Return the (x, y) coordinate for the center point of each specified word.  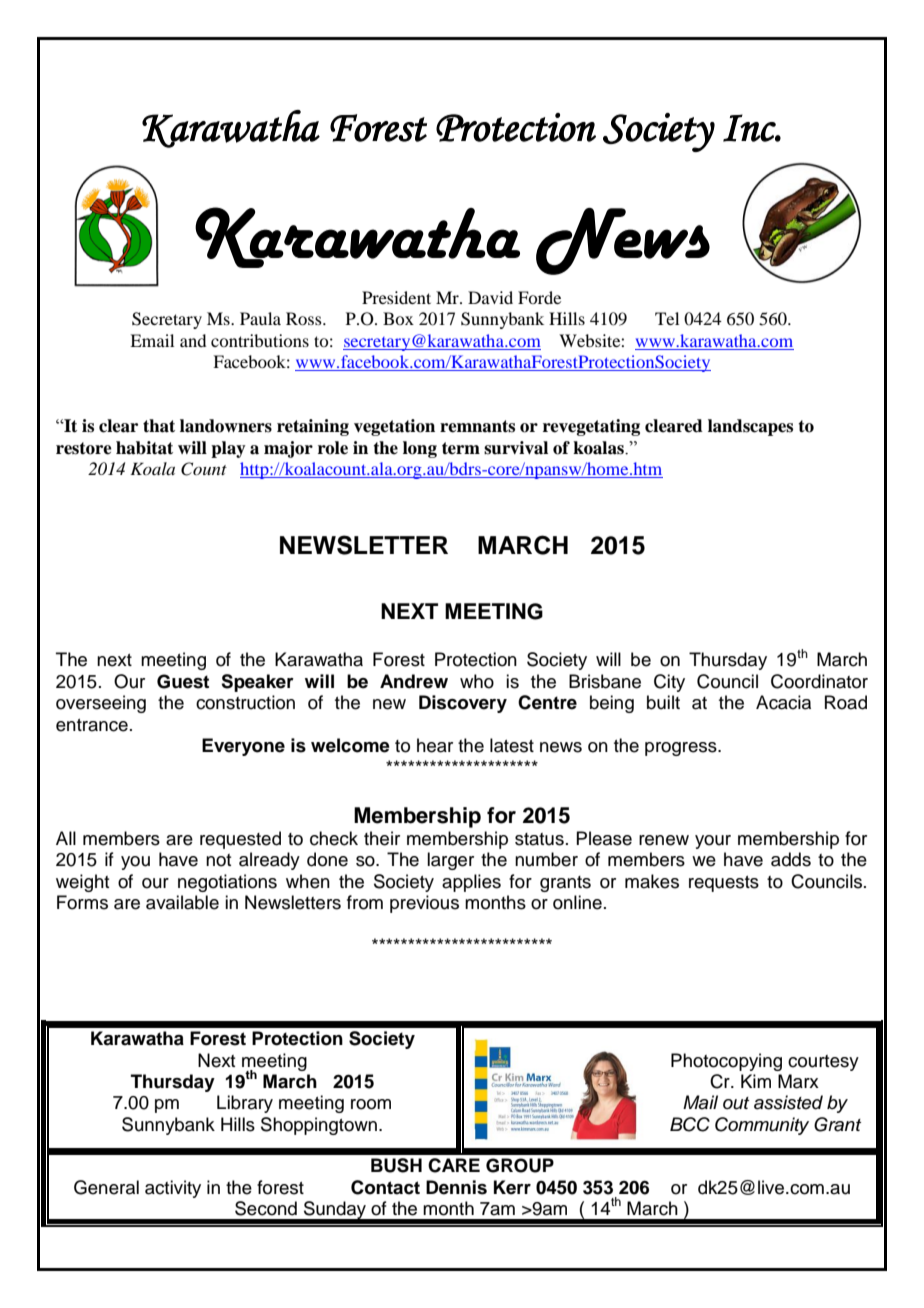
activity (173, 1189)
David (490, 297)
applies (471, 883)
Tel (667, 318)
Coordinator (819, 681)
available (182, 902)
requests (724, 884)
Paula (260, 318)
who (477, 681)
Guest (183, 681)
